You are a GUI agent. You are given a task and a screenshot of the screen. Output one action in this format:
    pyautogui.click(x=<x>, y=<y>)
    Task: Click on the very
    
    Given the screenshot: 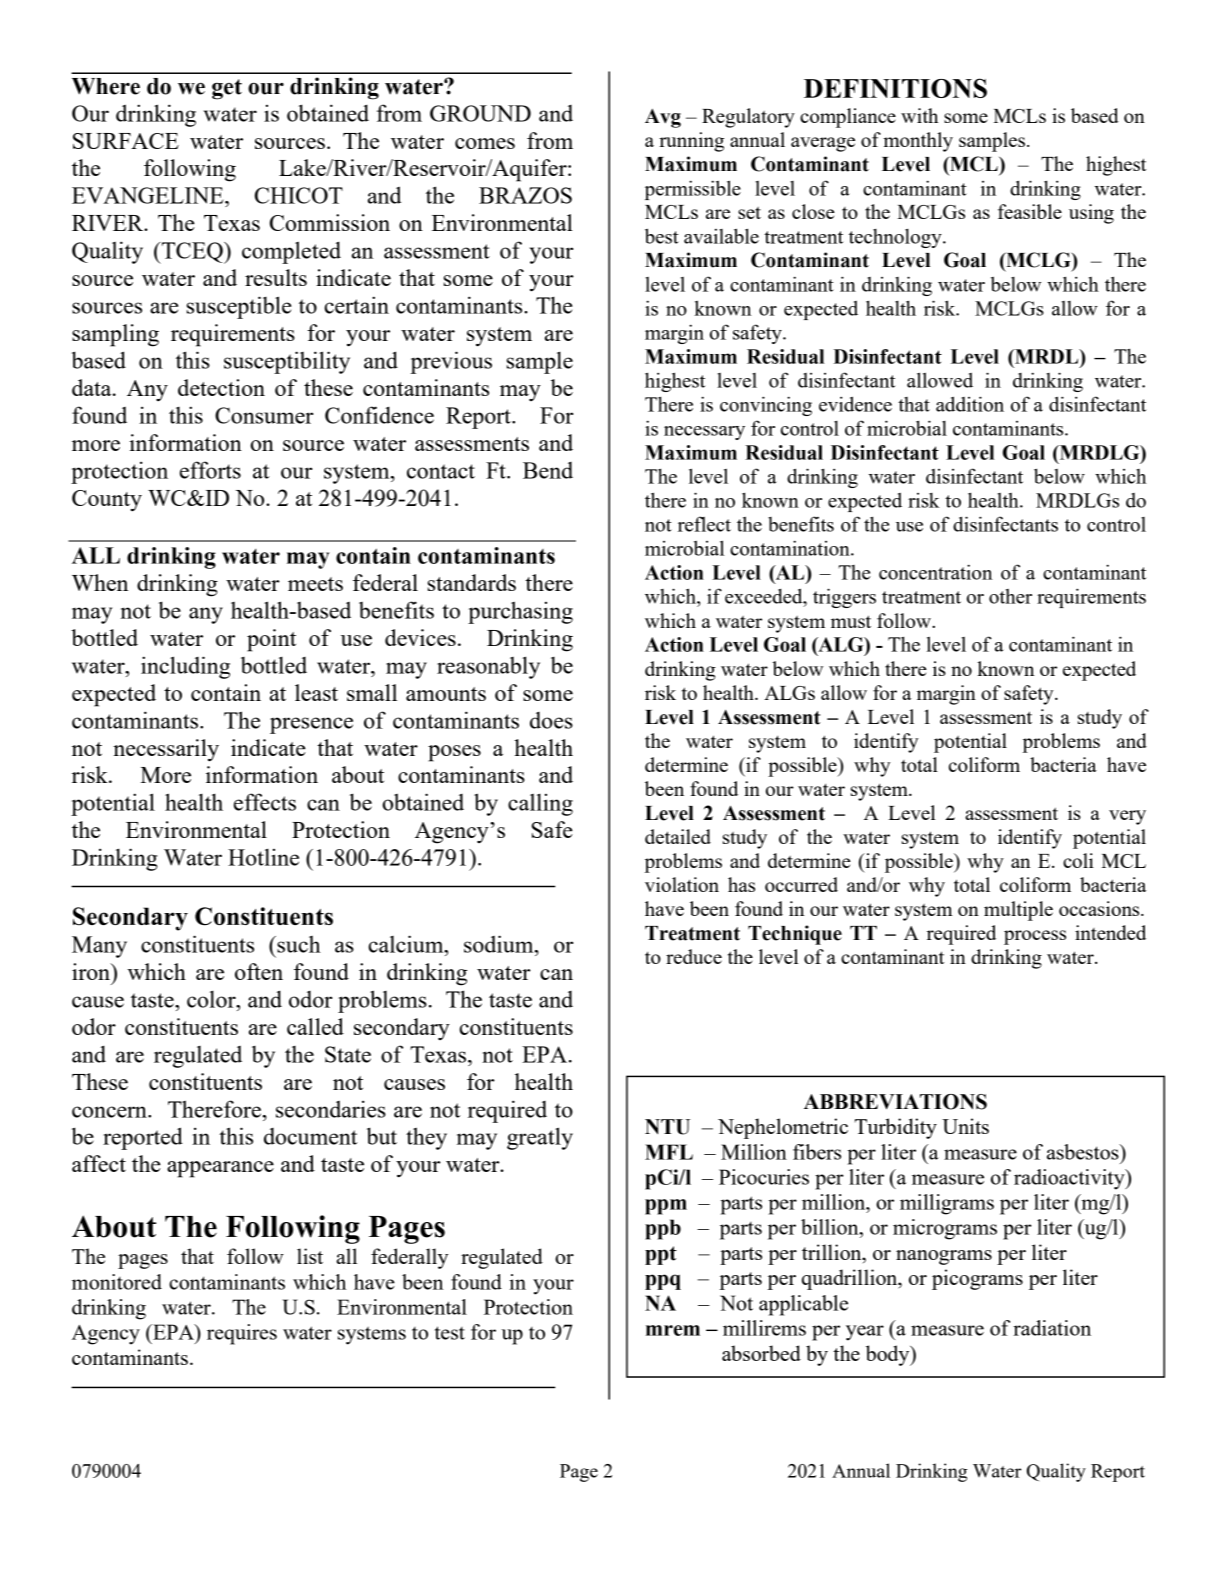 What is the action you would take?
    pyautogui.click(x=1127, y=817)
